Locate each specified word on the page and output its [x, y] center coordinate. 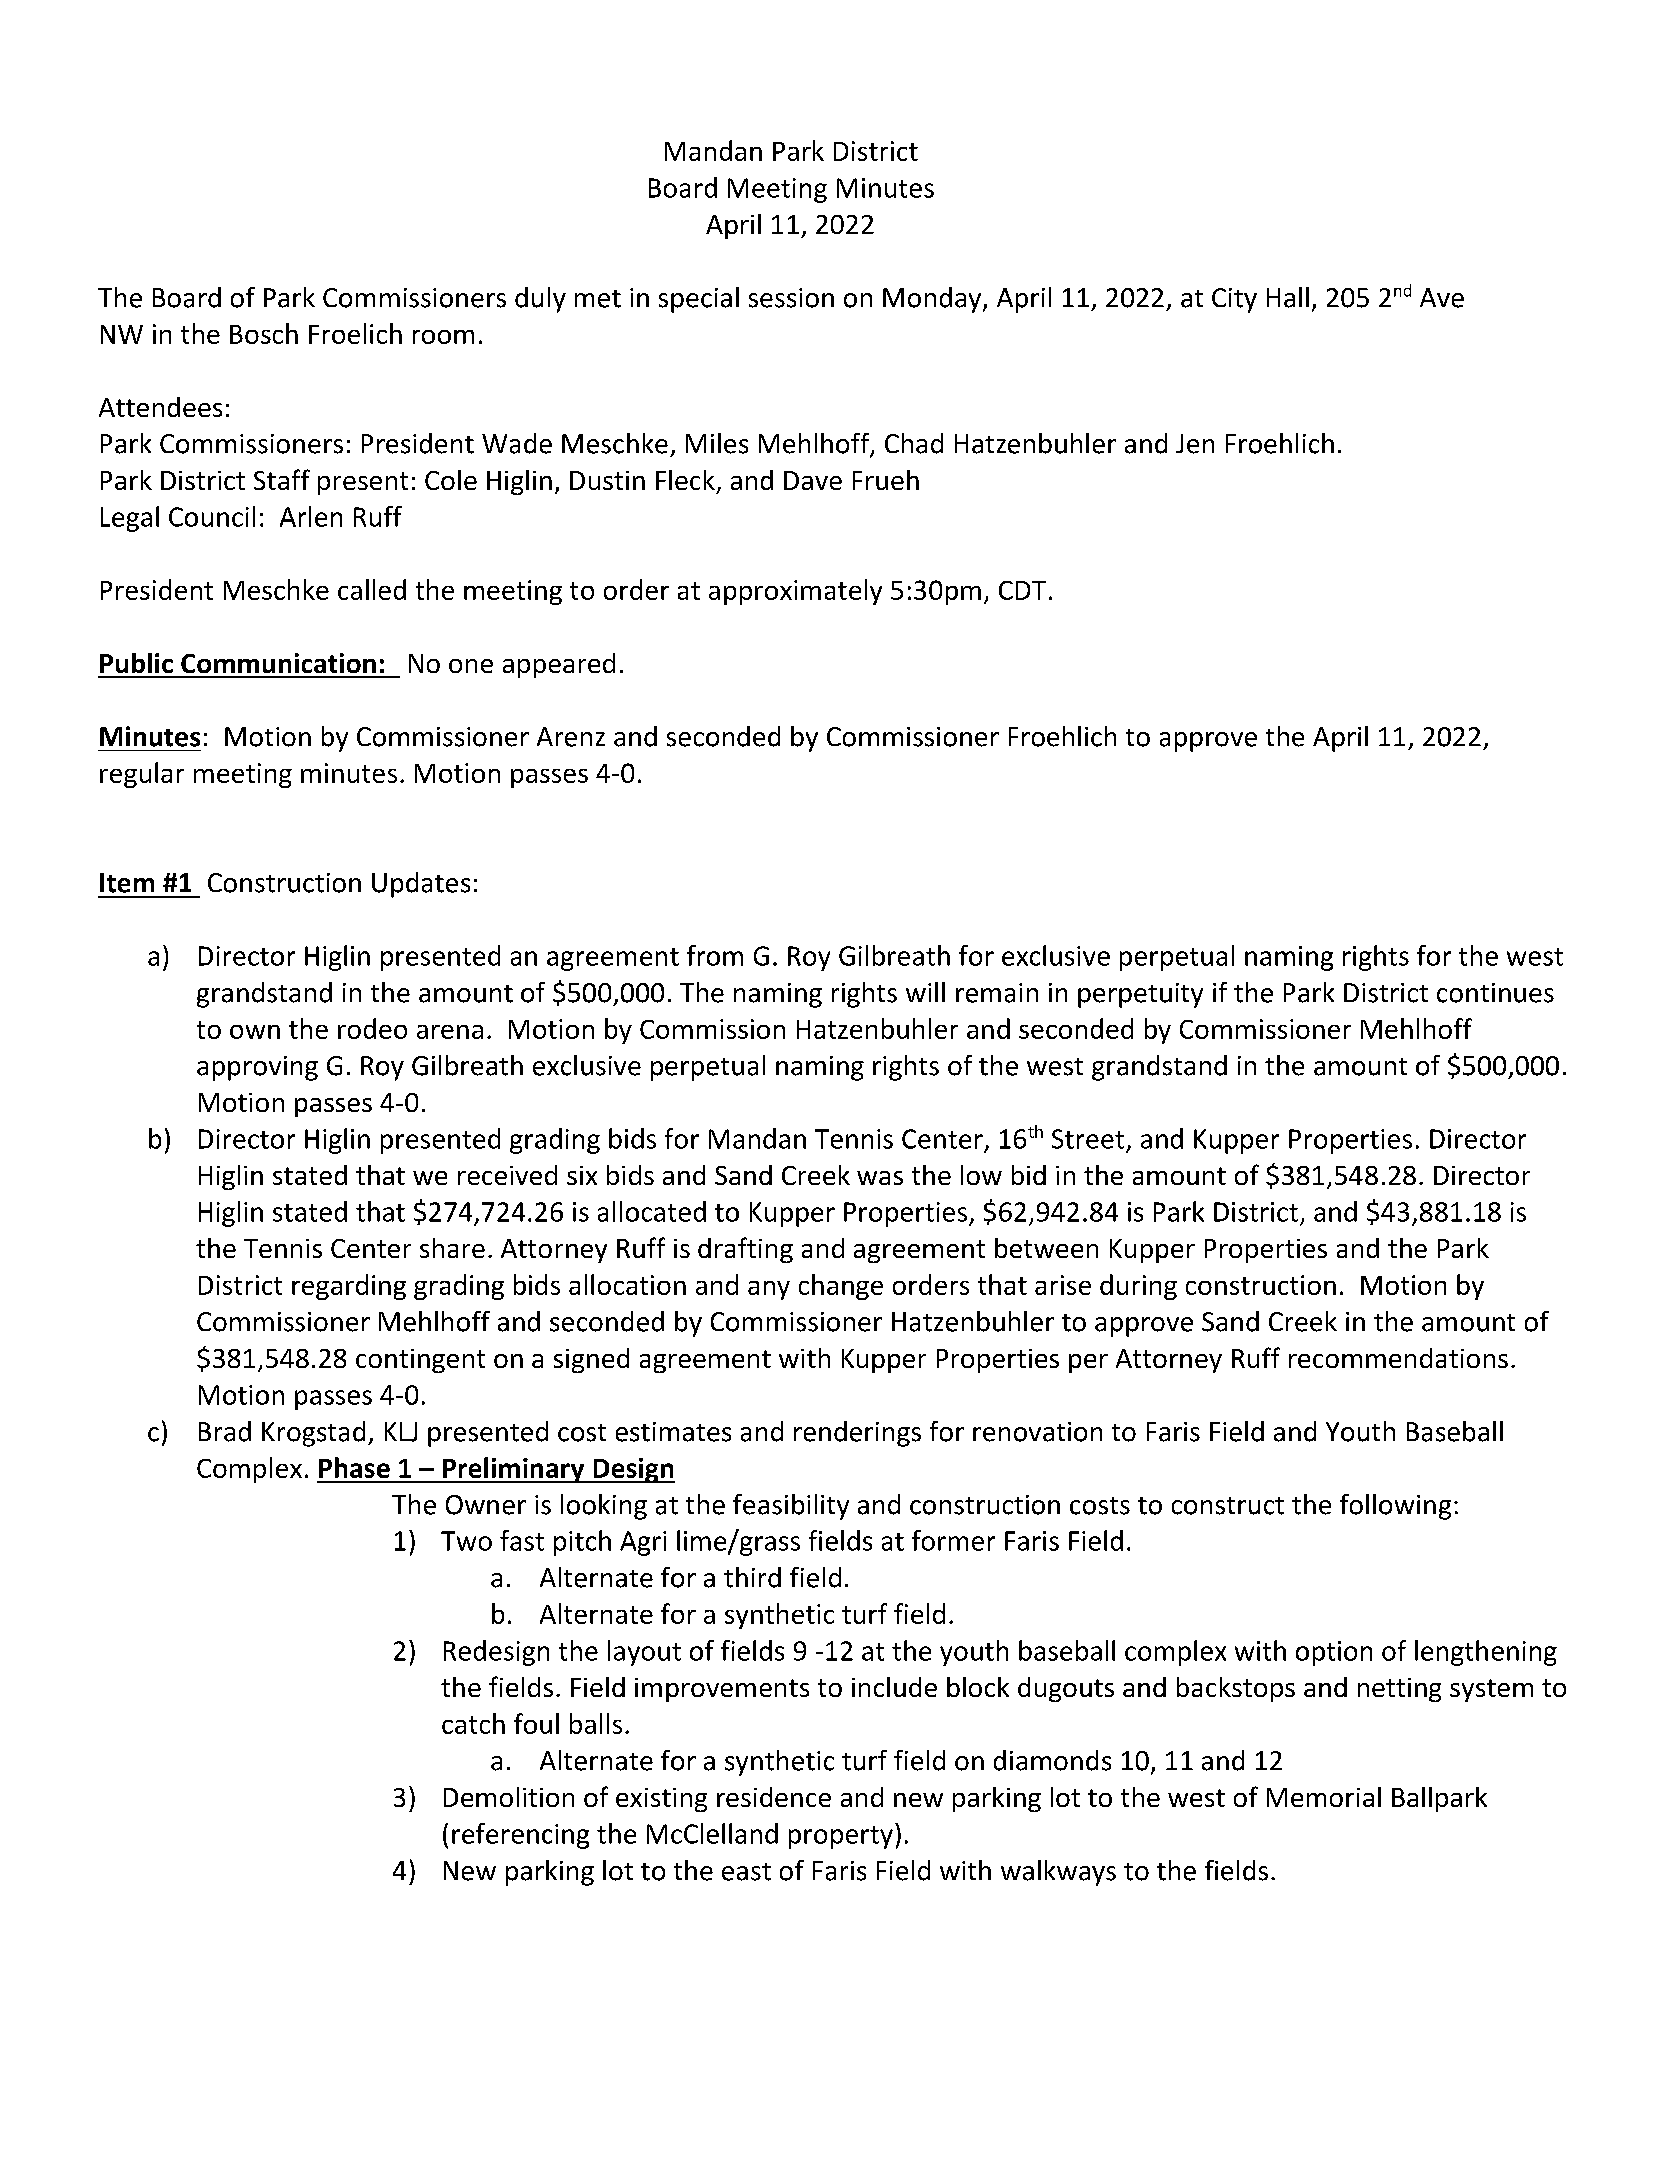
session [791, 298]
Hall [1288, 297]
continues [1495, 993]
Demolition [509, 1797]
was [880, 1178]
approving [257, 1068]
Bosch [264, 333]
